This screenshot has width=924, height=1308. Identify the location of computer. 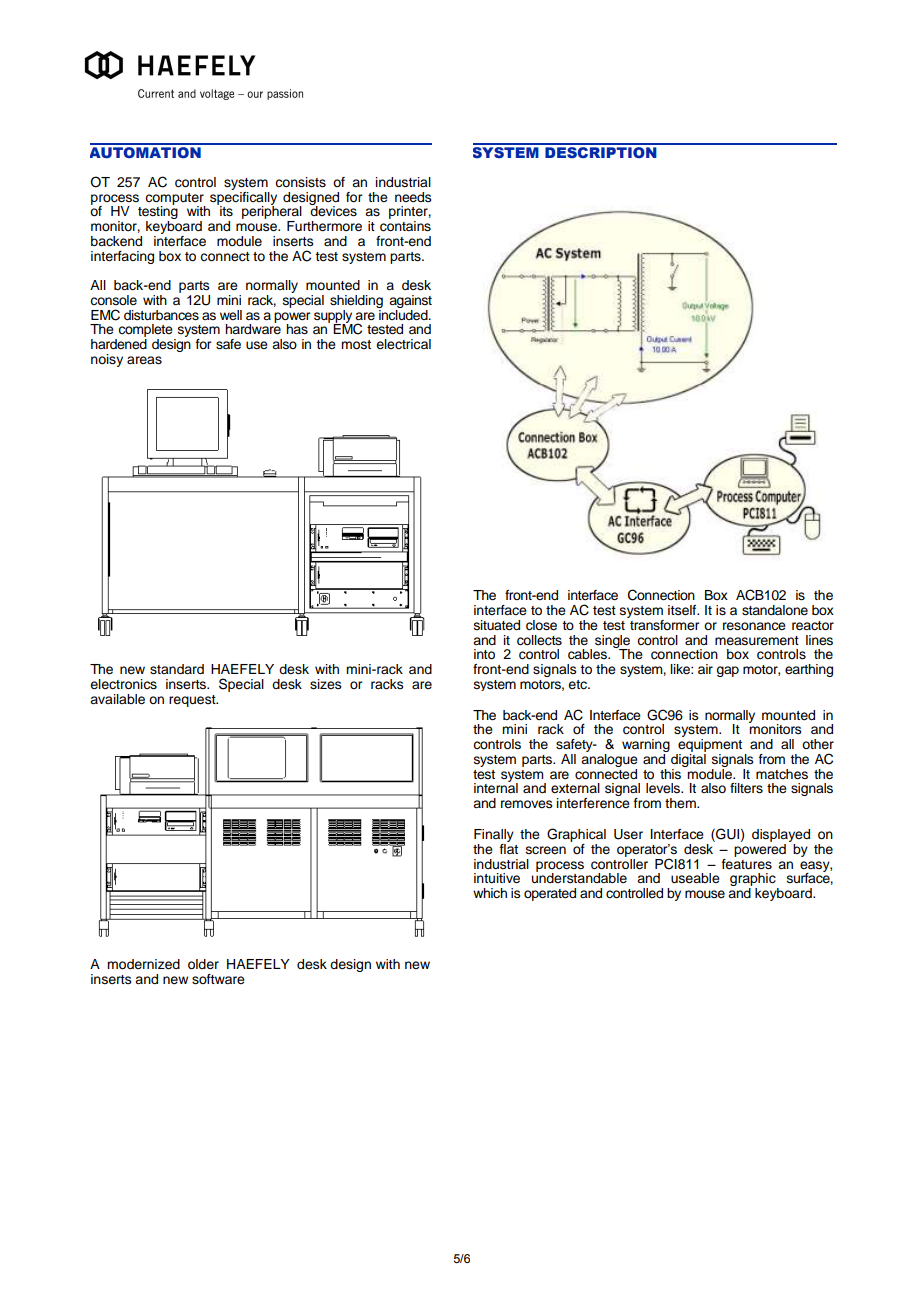
(175, 200).
